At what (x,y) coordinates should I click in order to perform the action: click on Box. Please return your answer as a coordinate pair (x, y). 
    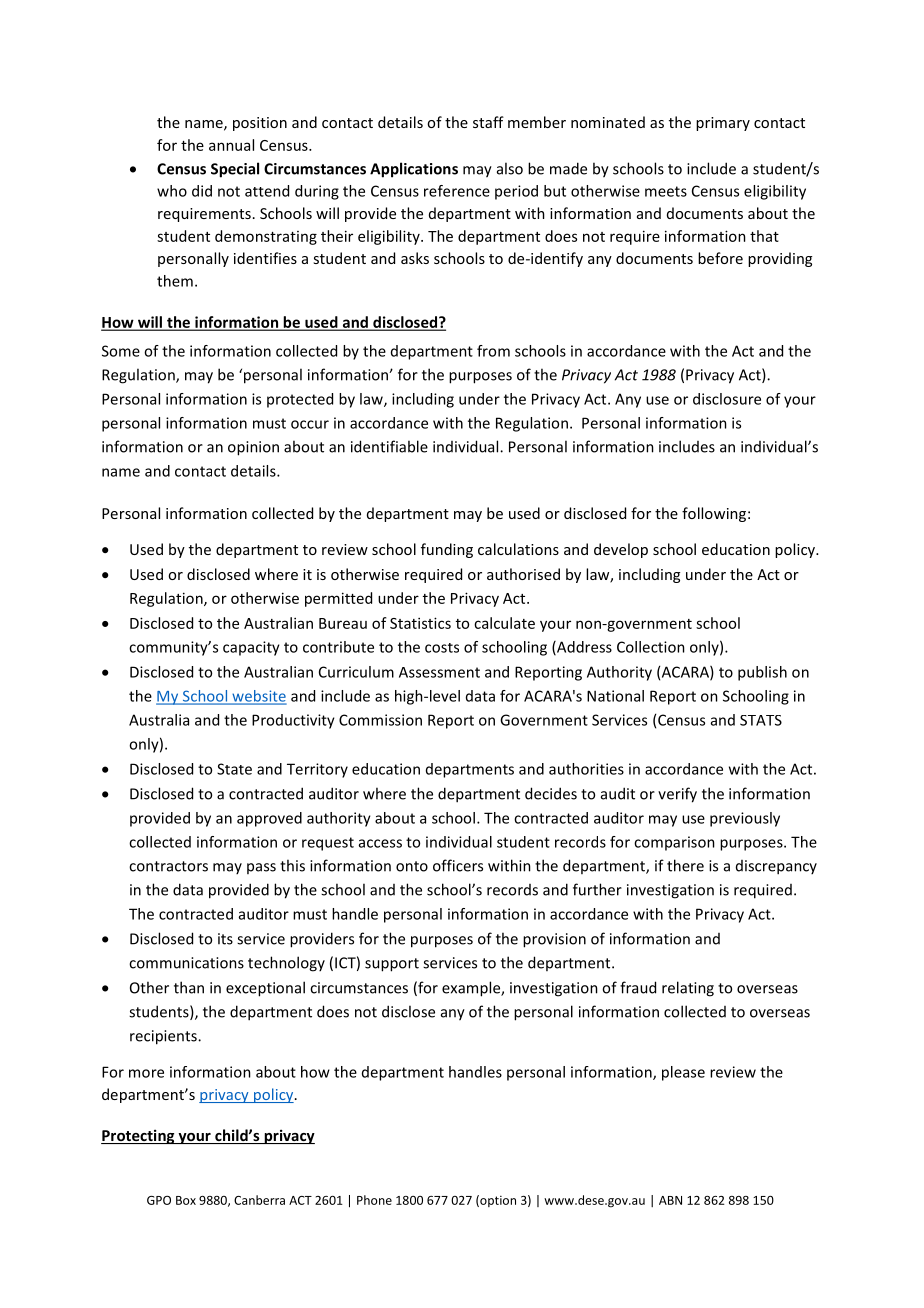
    Looking at the image, I should click on (186, 1200).
